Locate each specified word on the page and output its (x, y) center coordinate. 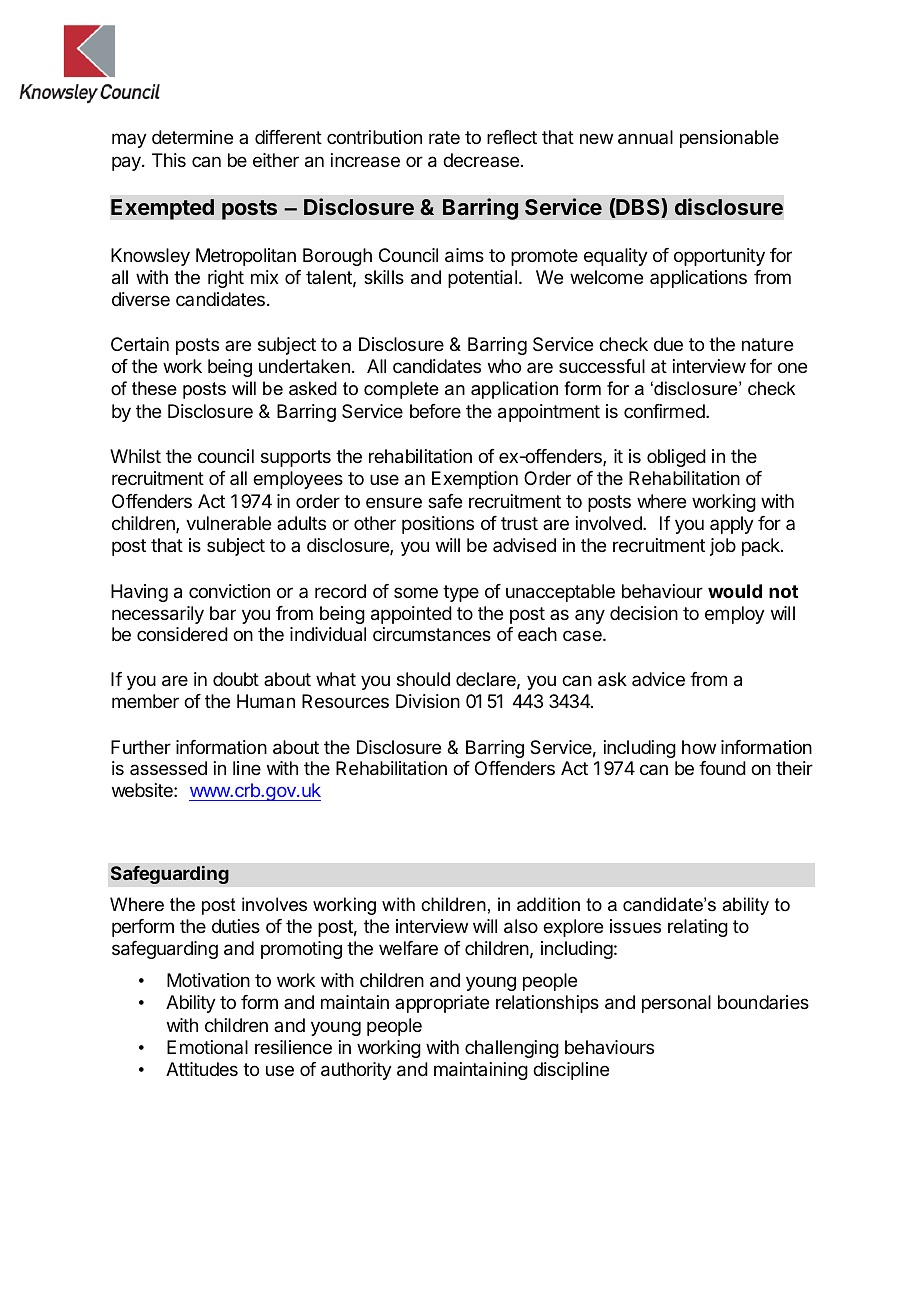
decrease (481, 160)
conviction (229, 591)
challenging (512, 1049)
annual (645, 137)
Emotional (207, 1047)
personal (676, 1004)
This (169, 160)
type (461, 593)
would (735, 591)
